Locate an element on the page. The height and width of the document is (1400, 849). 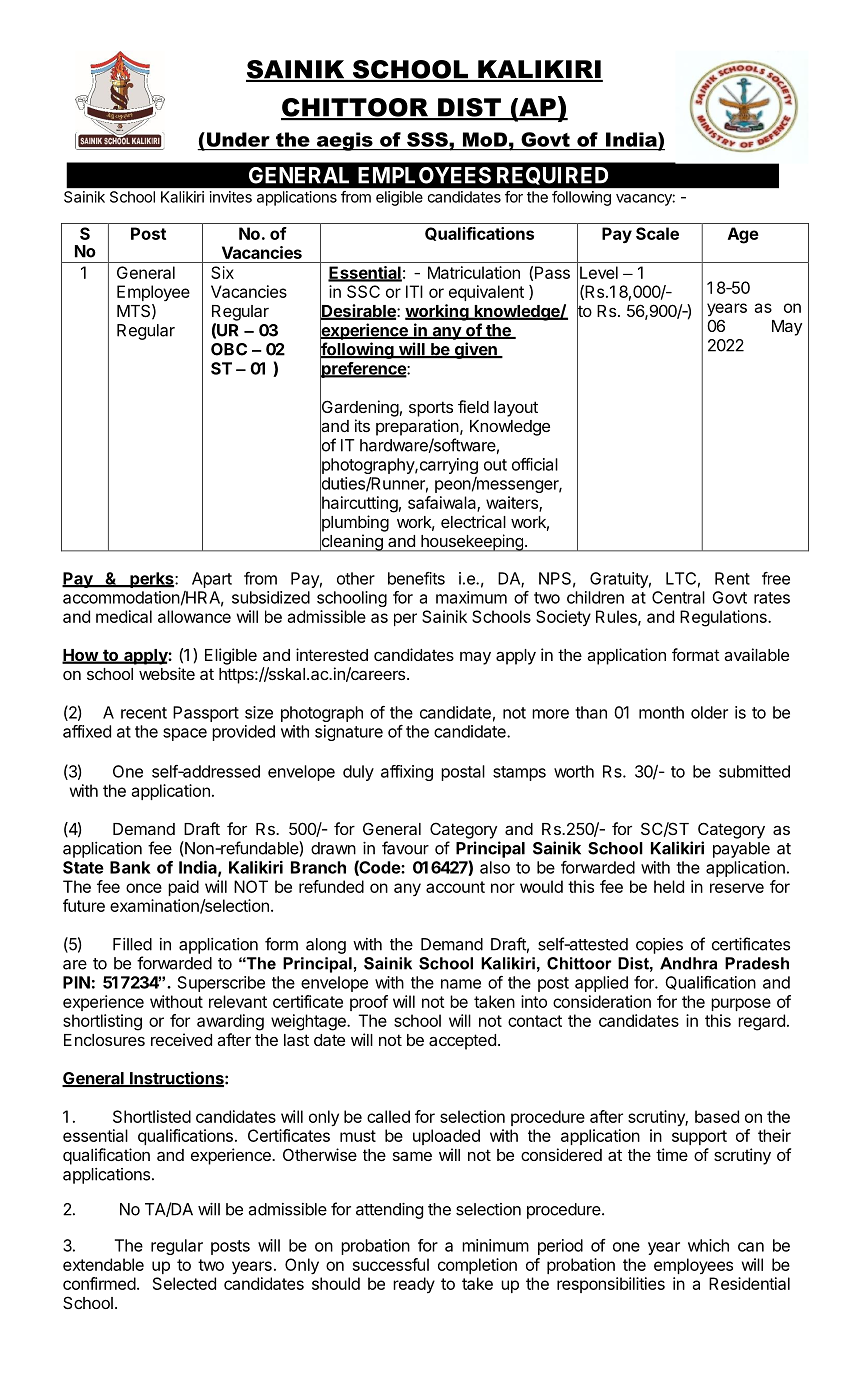
successful is located at coordinates (391, 1264).
